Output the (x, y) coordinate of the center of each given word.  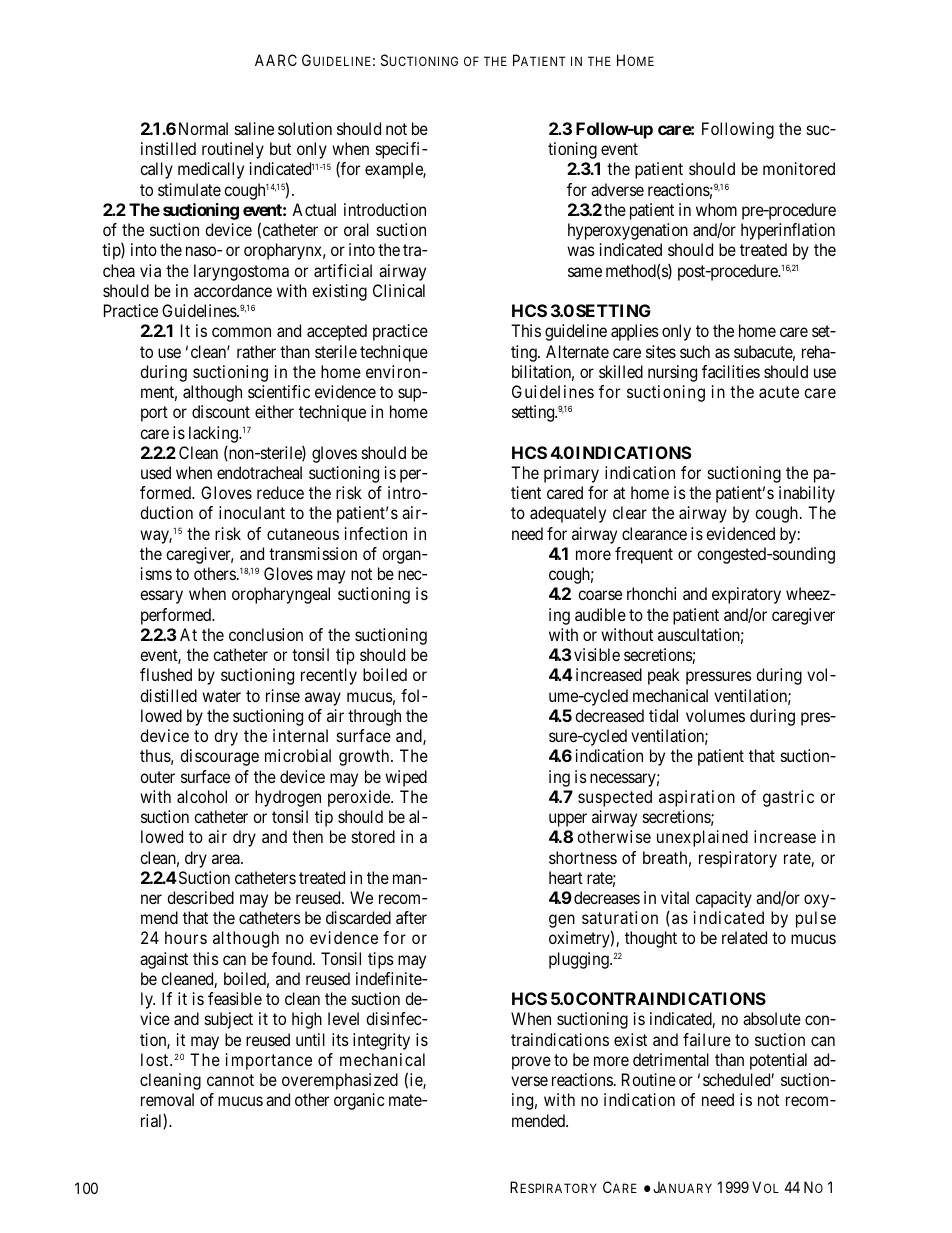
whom (716, 209)
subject (229, 1020)
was (581, 251)
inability (807, 494)
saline (254, 128)
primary (571, 474)
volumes (715, 715)
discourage (219, 757)
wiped (406, 778)
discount (221, 411)
